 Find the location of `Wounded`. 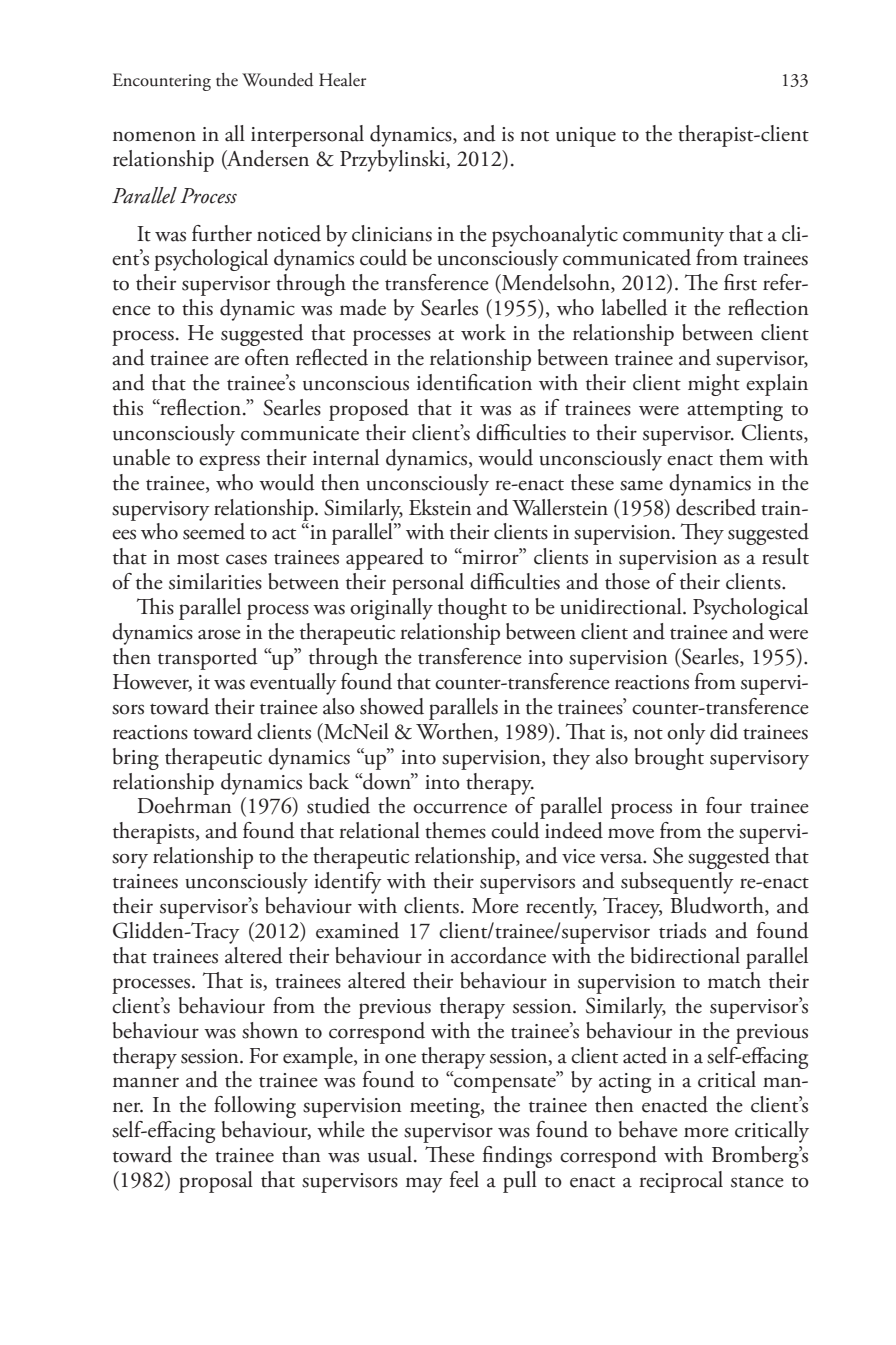

Wounded is located at coordinates (277, 80).
